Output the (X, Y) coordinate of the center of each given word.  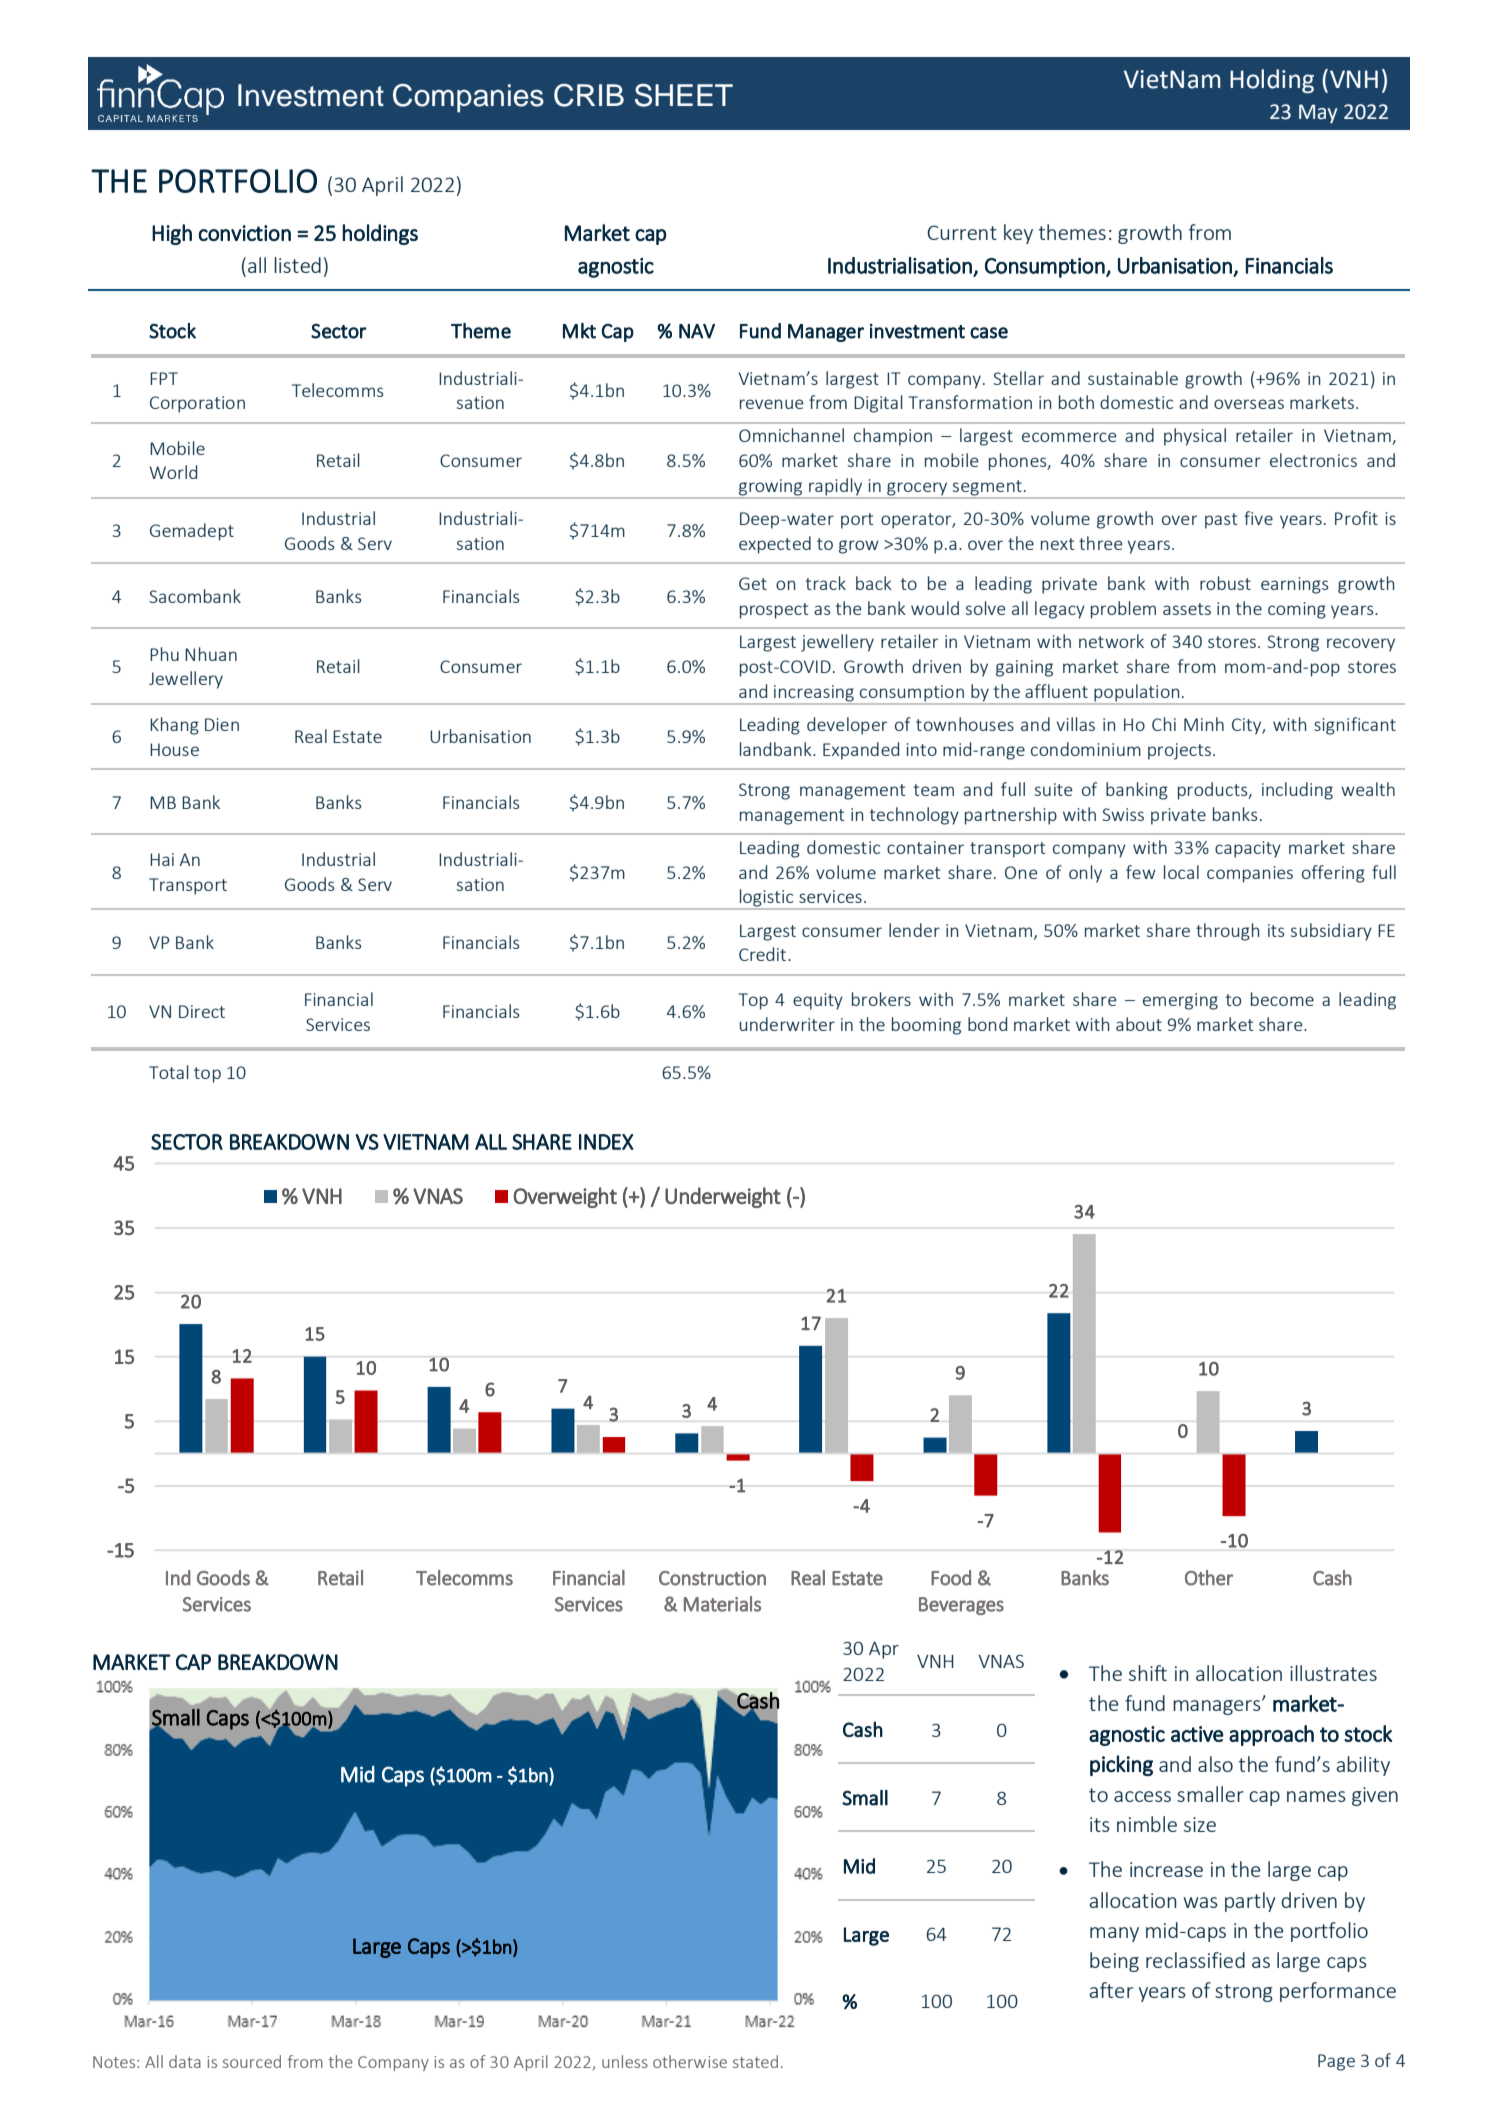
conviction (244, 233)
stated (755, 2061)
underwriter (787, 1024)
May (1318, 114)
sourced (252, 2061)
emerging (1180, 1001)
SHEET (684, 95)
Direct (202, 1011)
